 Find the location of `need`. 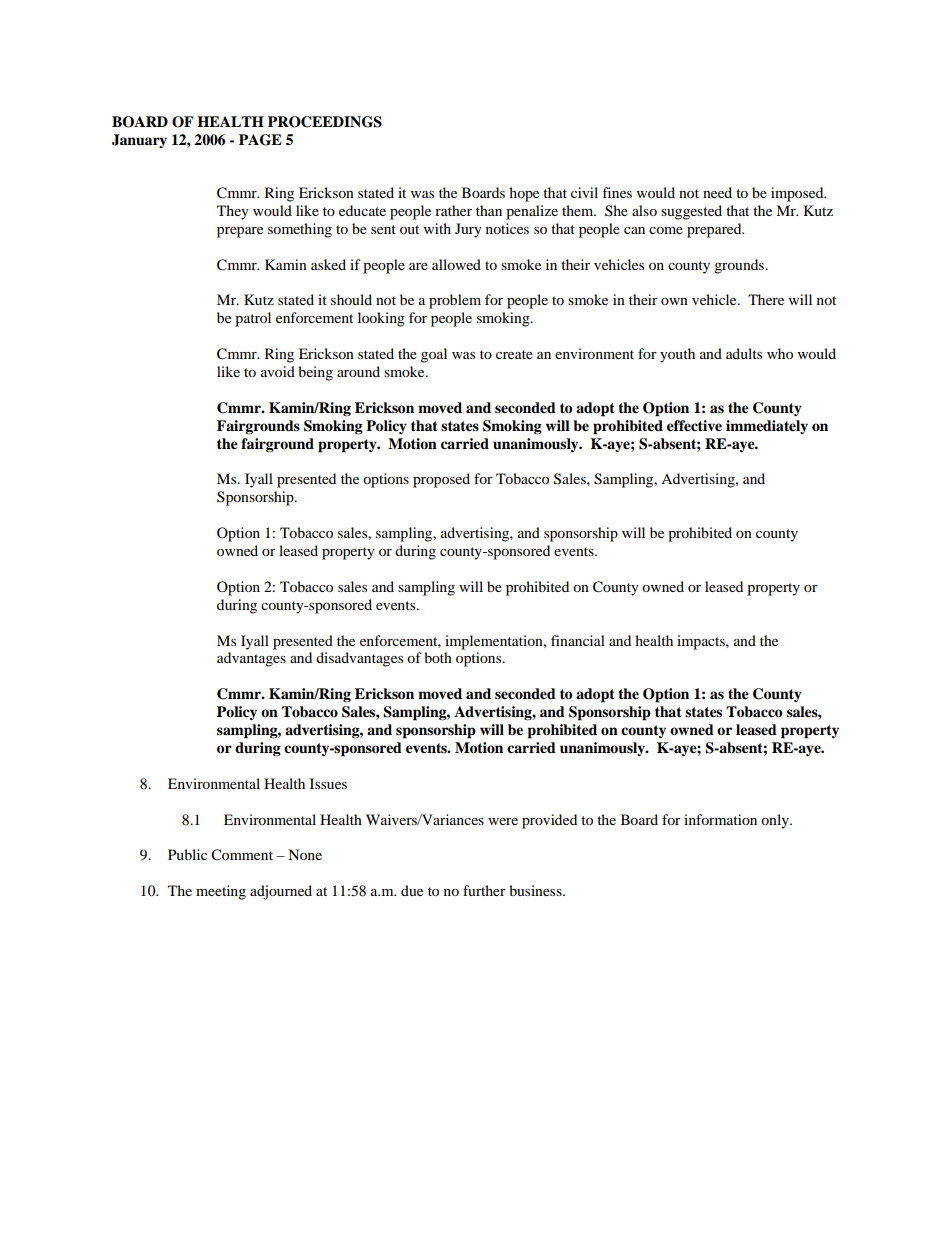

need is located at coordinates (717, 192).
